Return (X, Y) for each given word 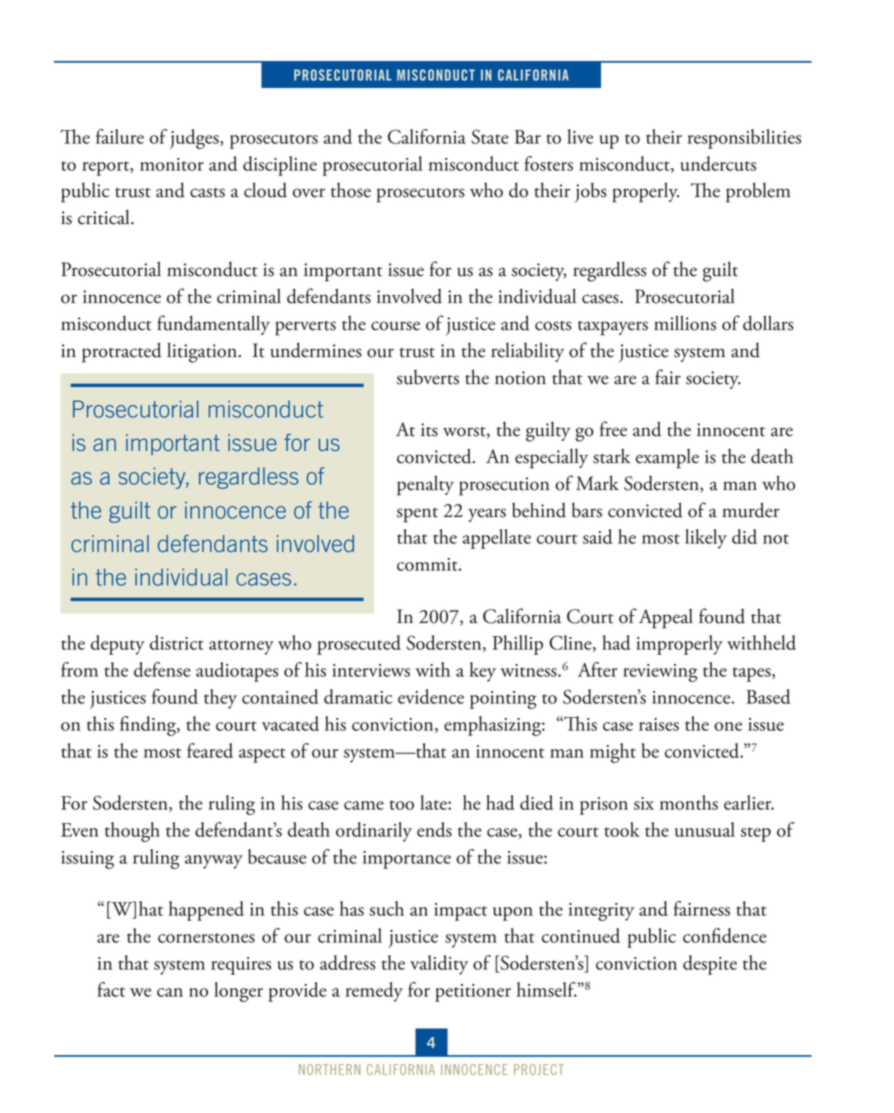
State (490, 136)
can (170, 992)
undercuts (718, 163)
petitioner (473, 993)
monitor (172, 164)
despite (710, 965)
